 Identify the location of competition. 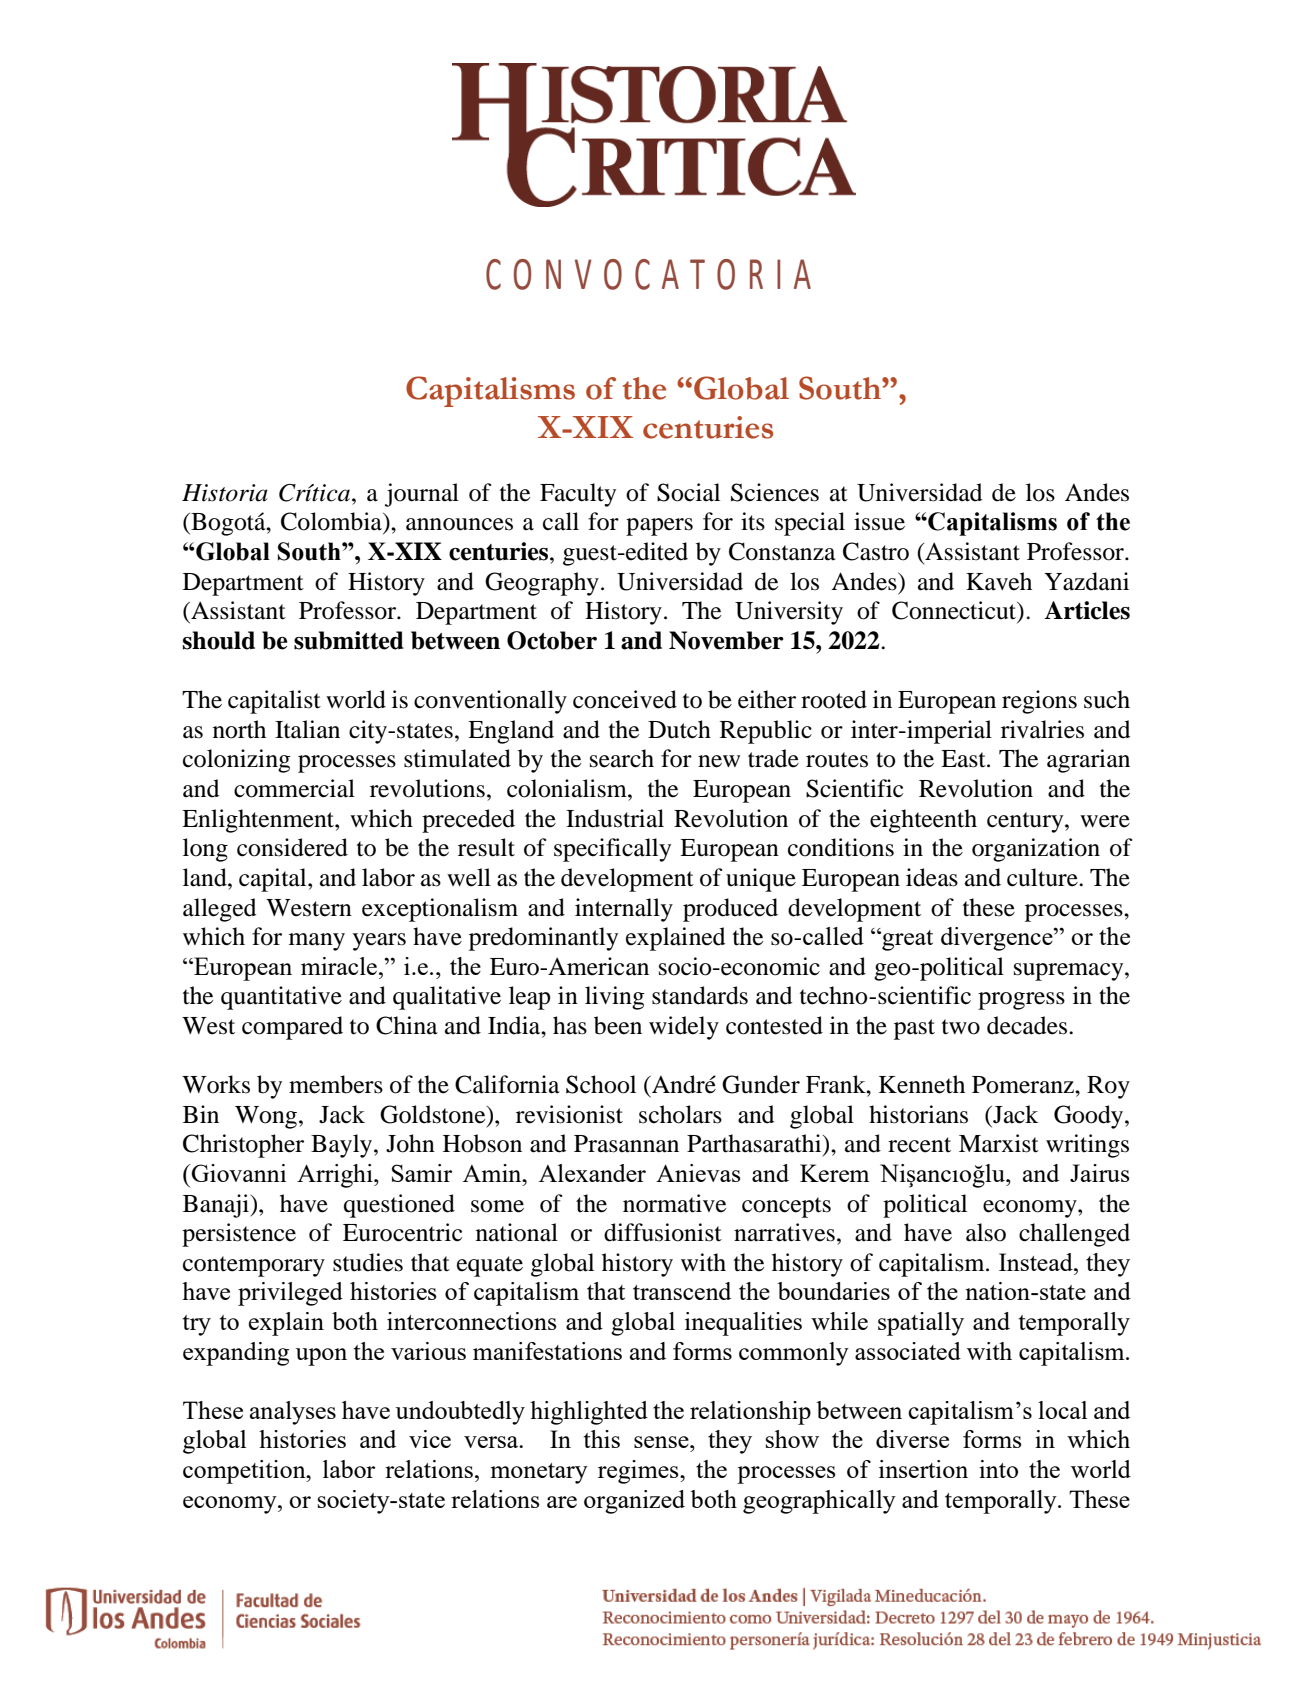
(245, 1472).
